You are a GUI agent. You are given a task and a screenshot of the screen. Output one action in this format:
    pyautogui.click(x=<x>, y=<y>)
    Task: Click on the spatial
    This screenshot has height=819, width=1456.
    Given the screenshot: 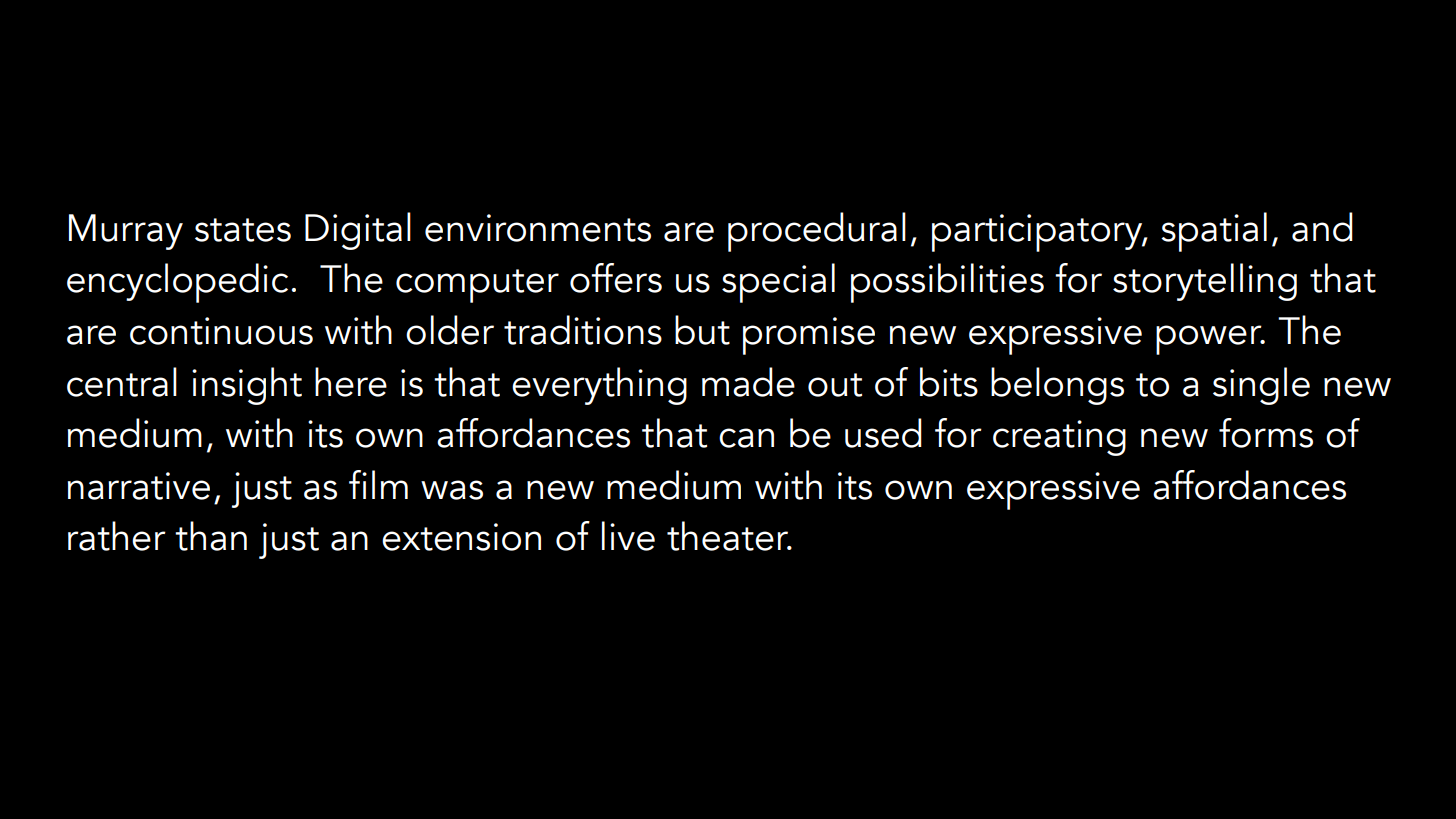 What is the action you would take?
    pyautogui.click(x=1214, y=232)
